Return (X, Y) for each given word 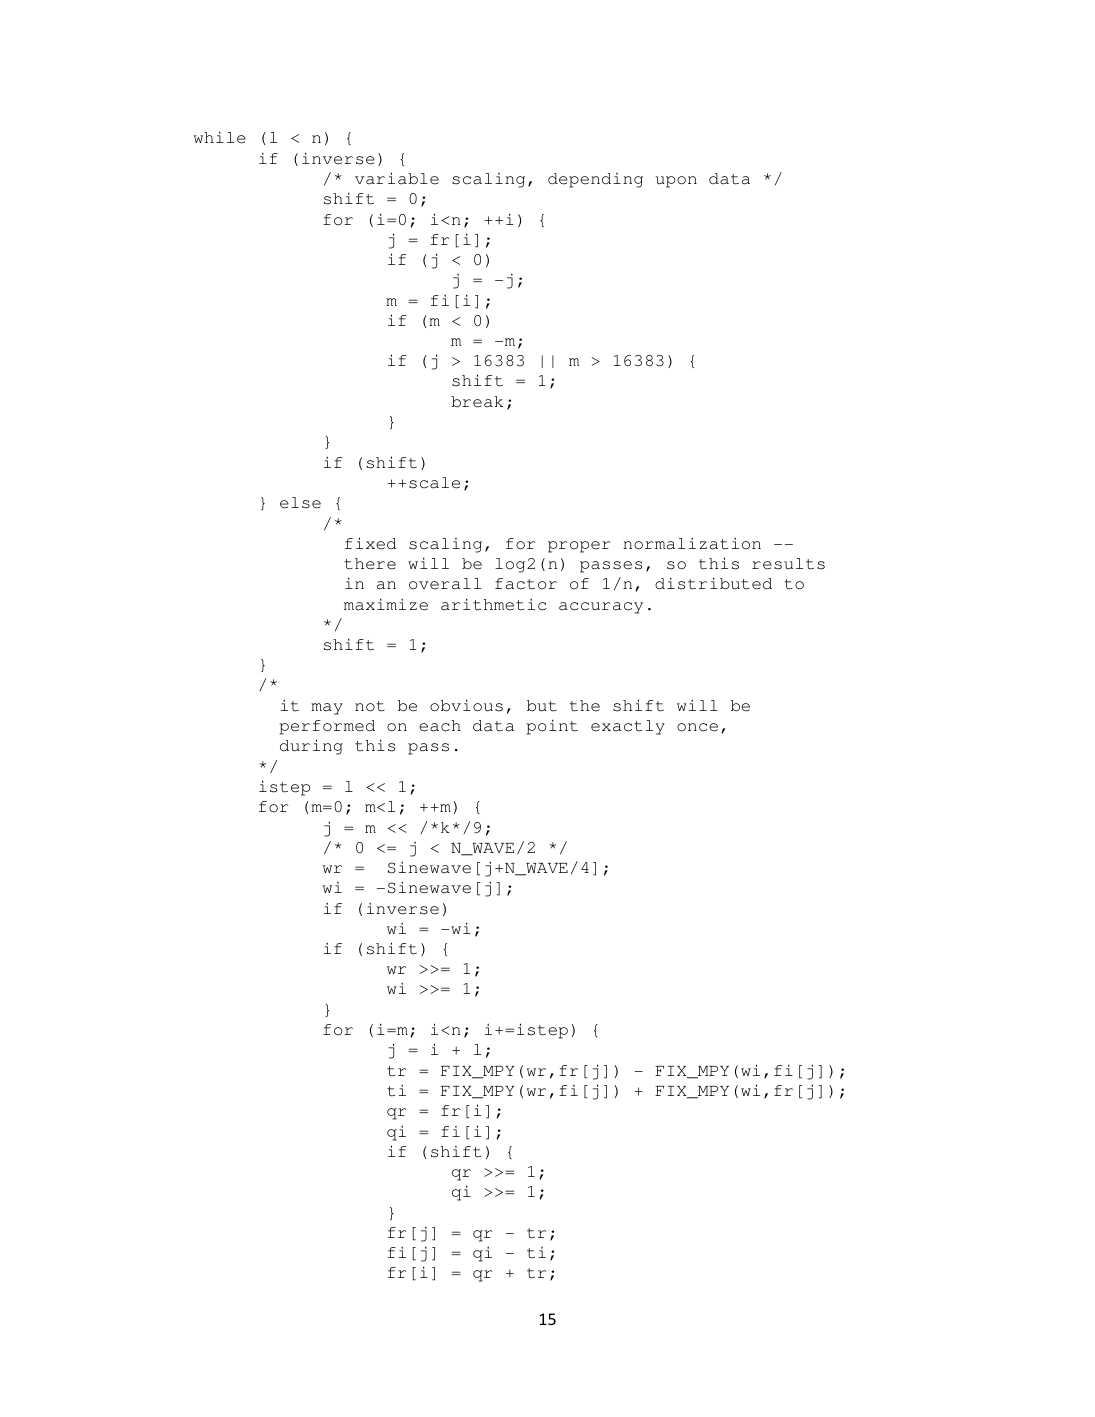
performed (327, 727)
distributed (713, 583)
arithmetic (494, 604)
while (220, 137)
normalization (692, 543)
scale (434, 483)
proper (579, 547)
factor (526, 584)
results (788, 564)
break (477, 402)
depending (595, 180)
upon (676, 182)
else (300, 503)
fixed (370, 543)
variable (397, 178)
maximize (386, 604)
